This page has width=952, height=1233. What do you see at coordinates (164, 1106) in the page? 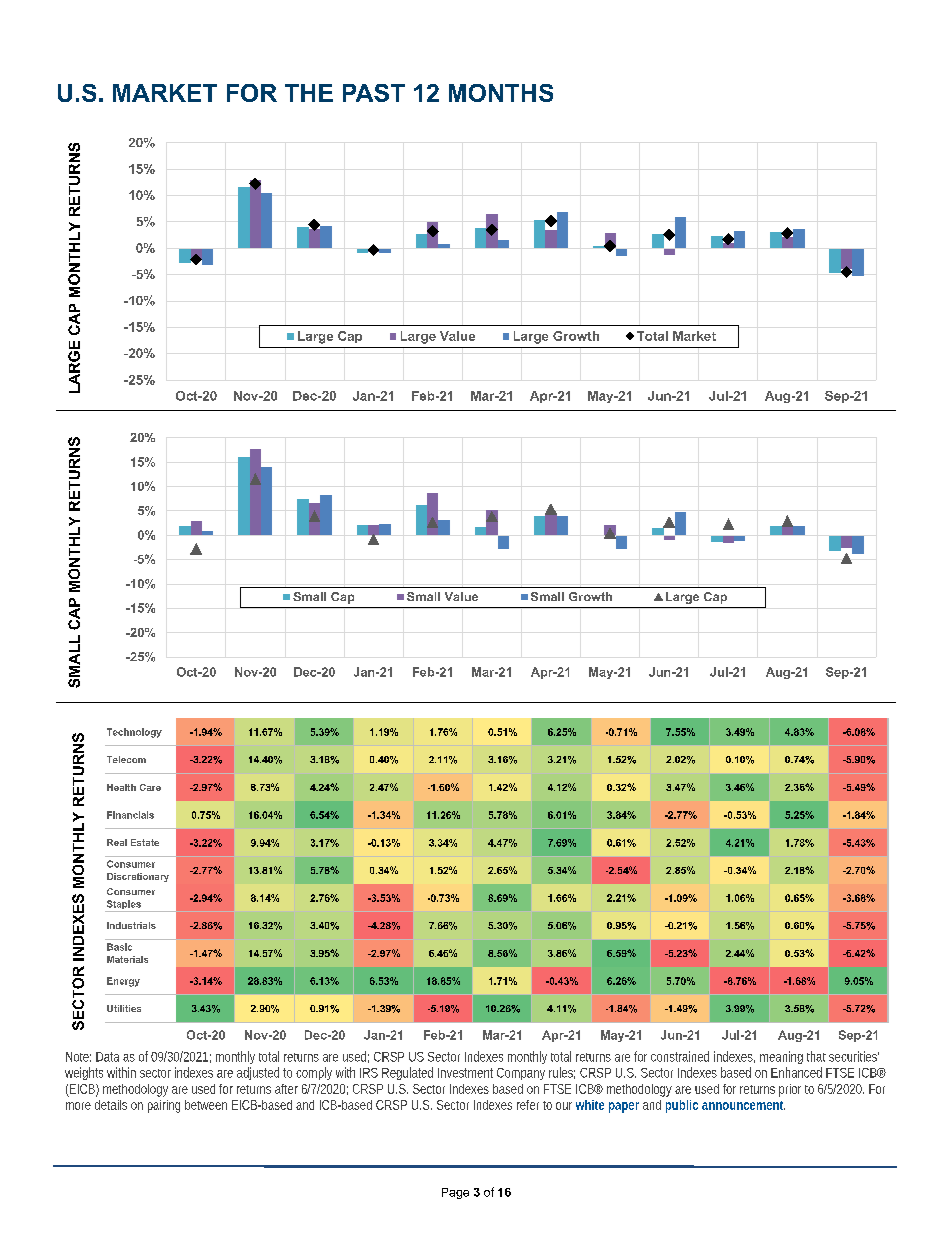
I see `pairing` at bounding box center [164, 1106].
